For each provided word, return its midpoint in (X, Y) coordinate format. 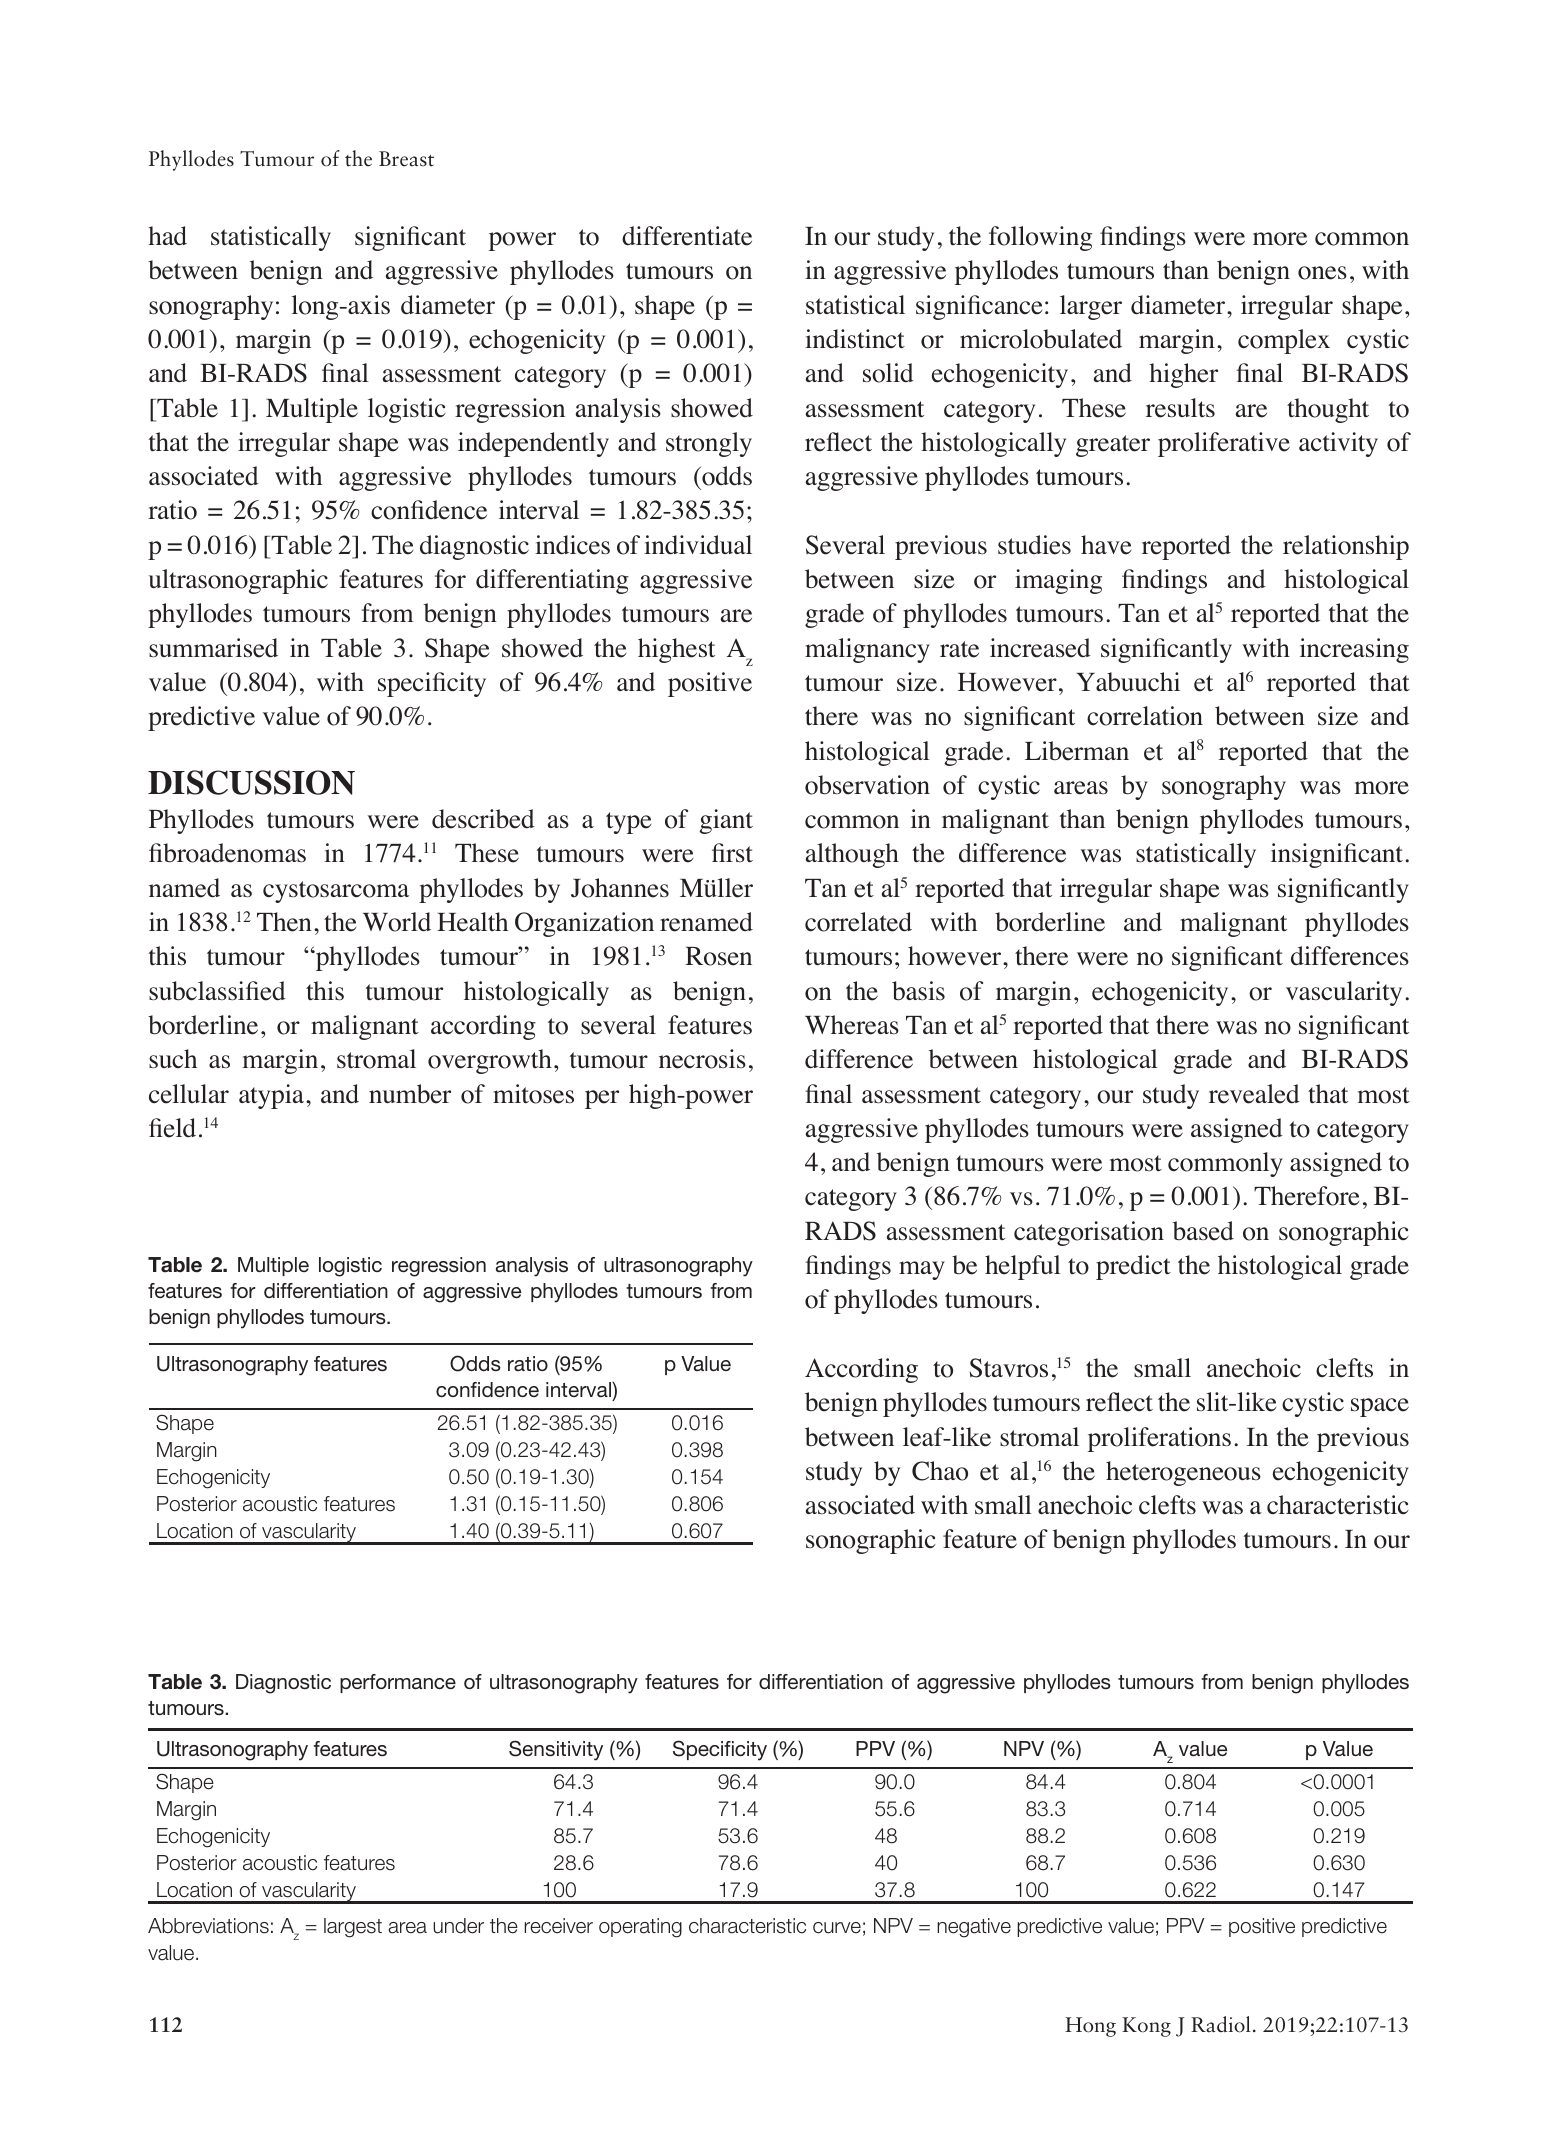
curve (837, 1928)
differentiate (687, 236)
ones (1322, 273)
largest (353, 1928)
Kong (1146, 2027)
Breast (406, 159)
